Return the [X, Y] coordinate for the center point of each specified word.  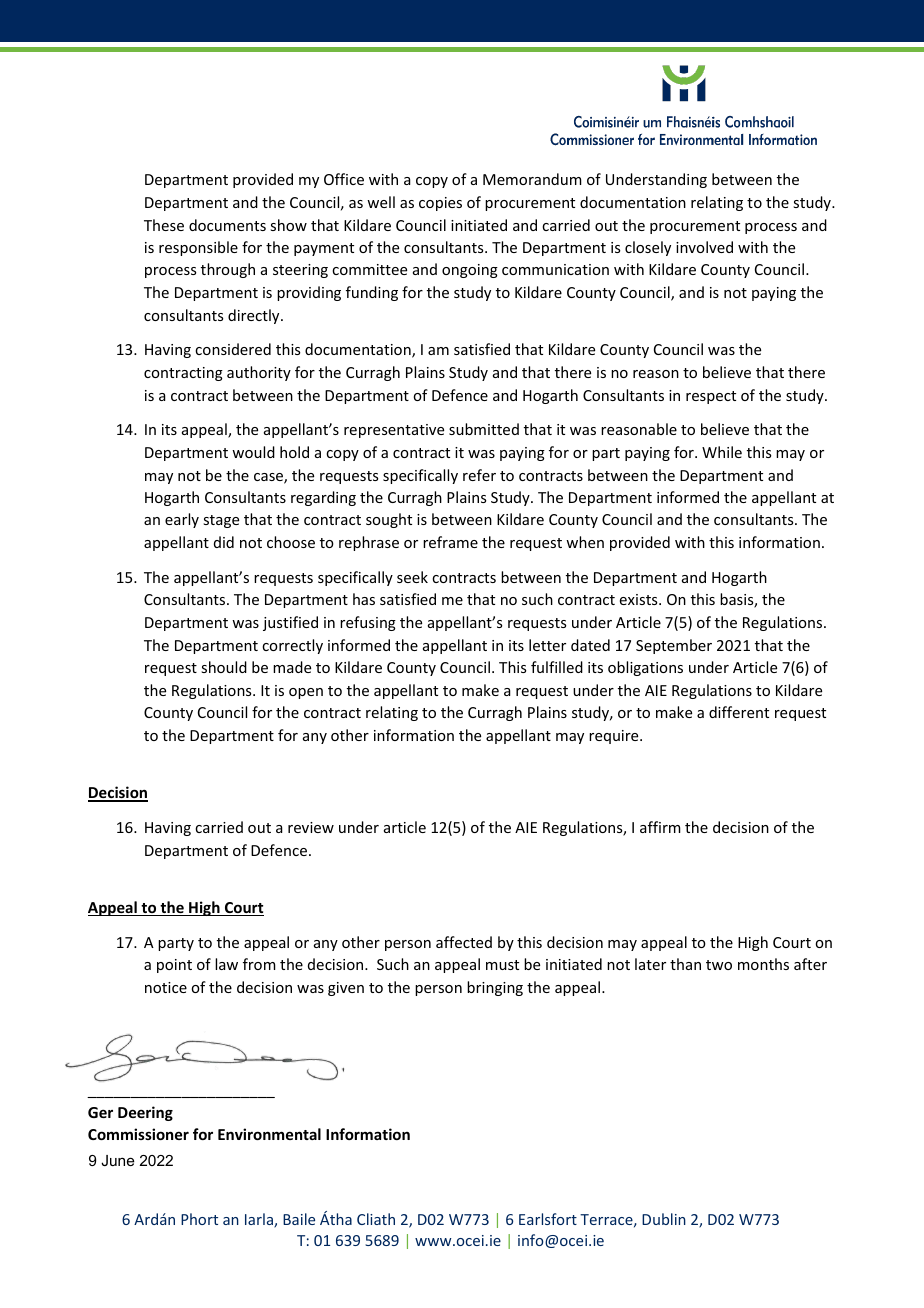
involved [704, 247]
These [164, 225]
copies [440, 204]
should [224, 667]
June [118, 1160]
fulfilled [557, 667]
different [739, 712]
